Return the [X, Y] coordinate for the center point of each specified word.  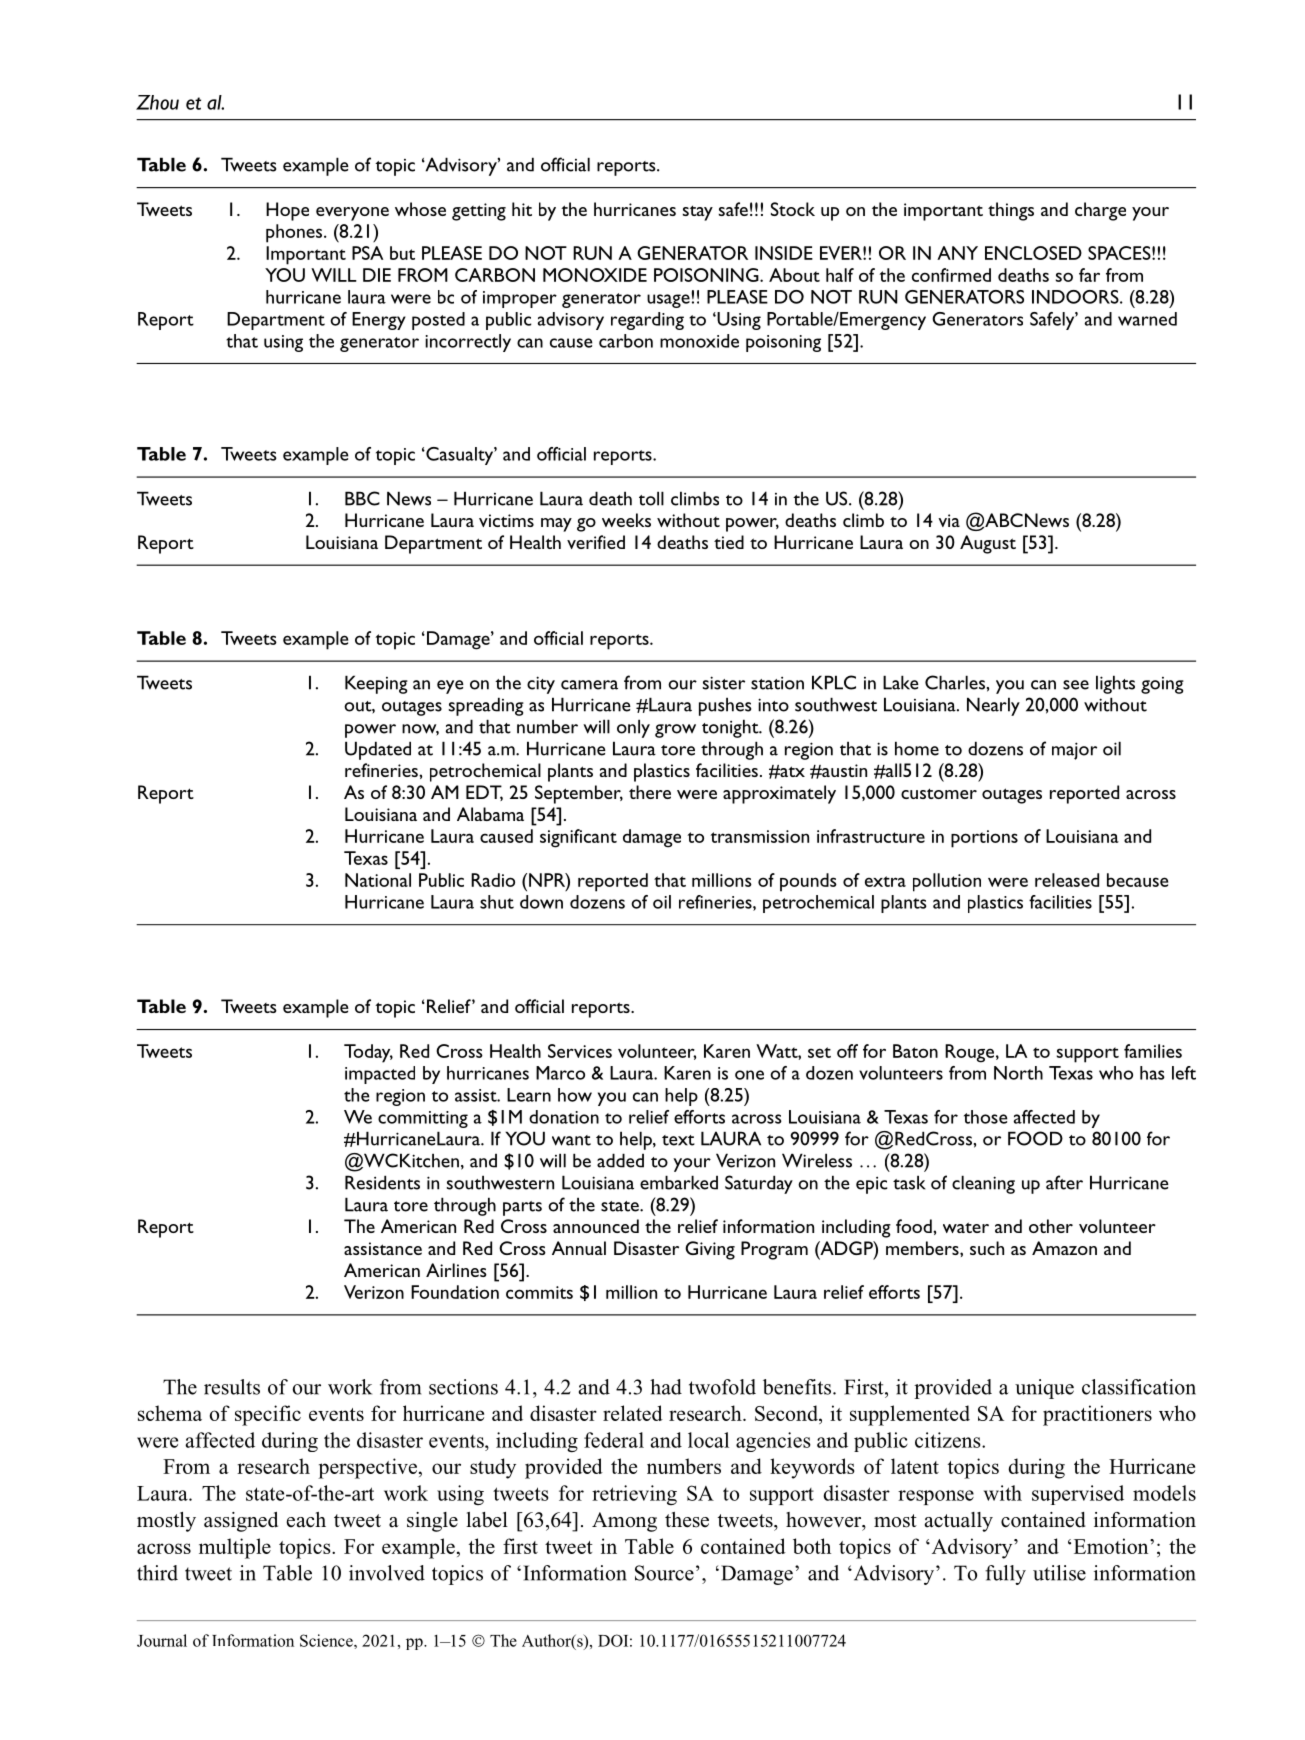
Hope [287, 211]
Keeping [376, 684]
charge [1100, 211]
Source [664, 1573]
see [1076, 685]
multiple [235, 1548]
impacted [380, 1075]
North [1018, 1073]
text [678, 1140]
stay [698, 213]
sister [724, 683]
